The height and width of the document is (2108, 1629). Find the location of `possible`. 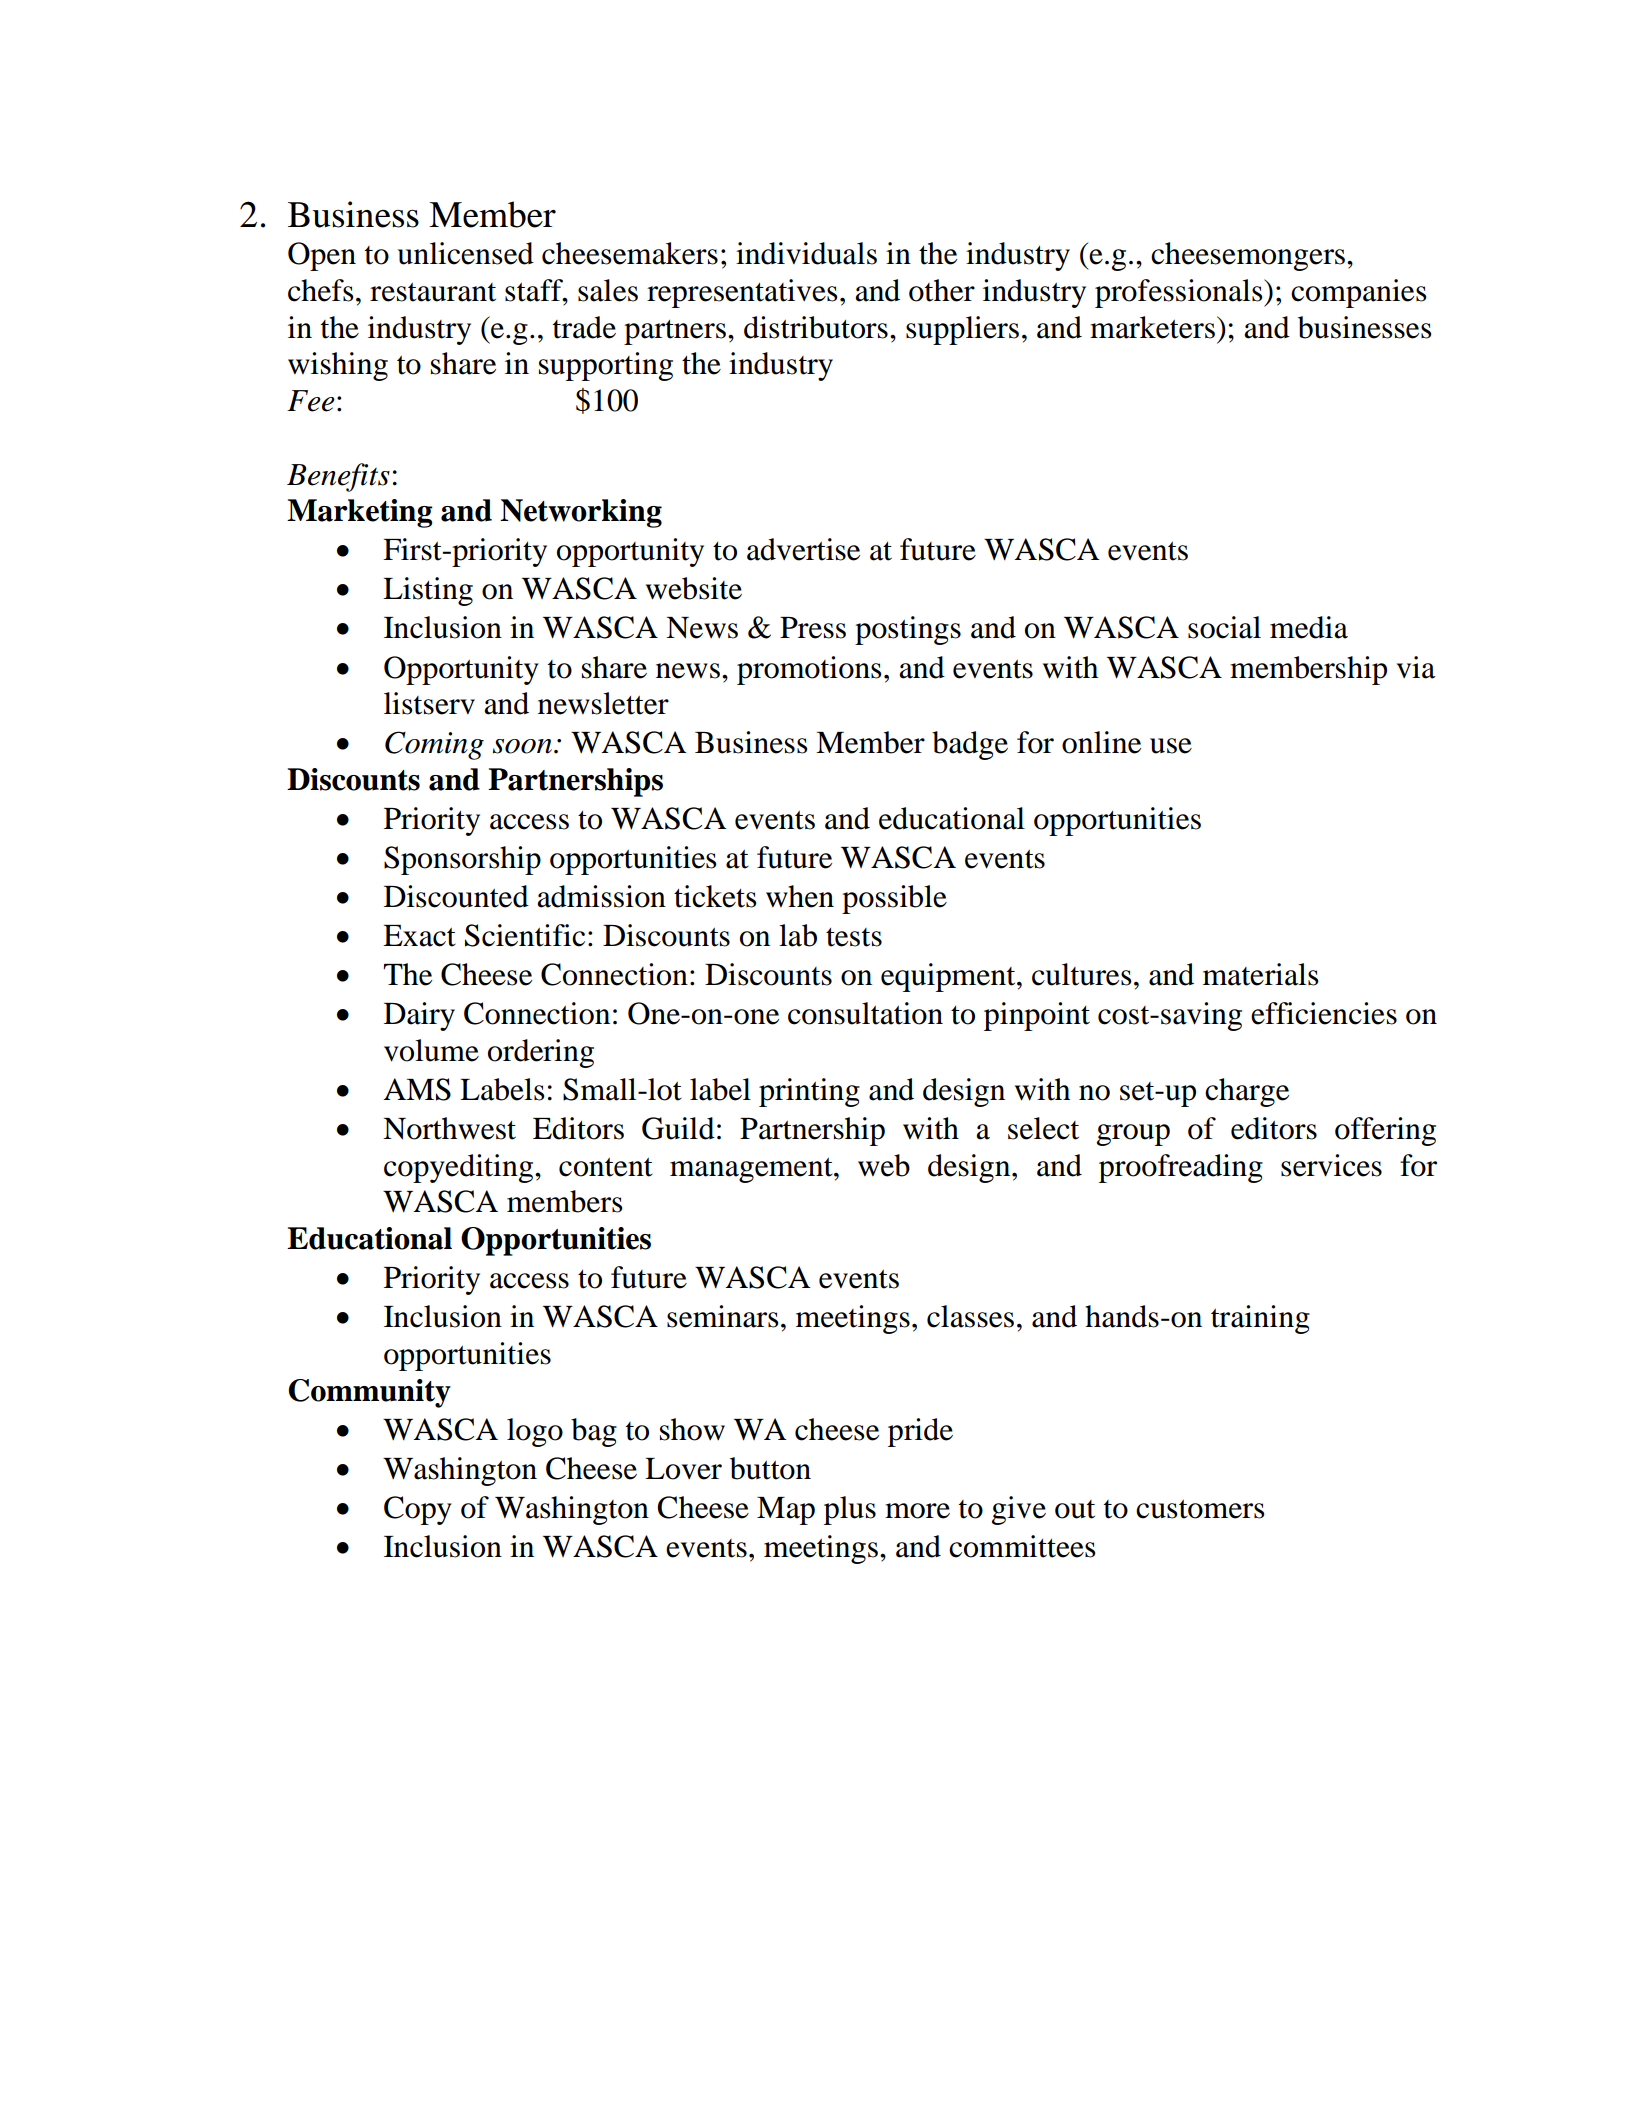

possible is located at coordinates (894, 899).
